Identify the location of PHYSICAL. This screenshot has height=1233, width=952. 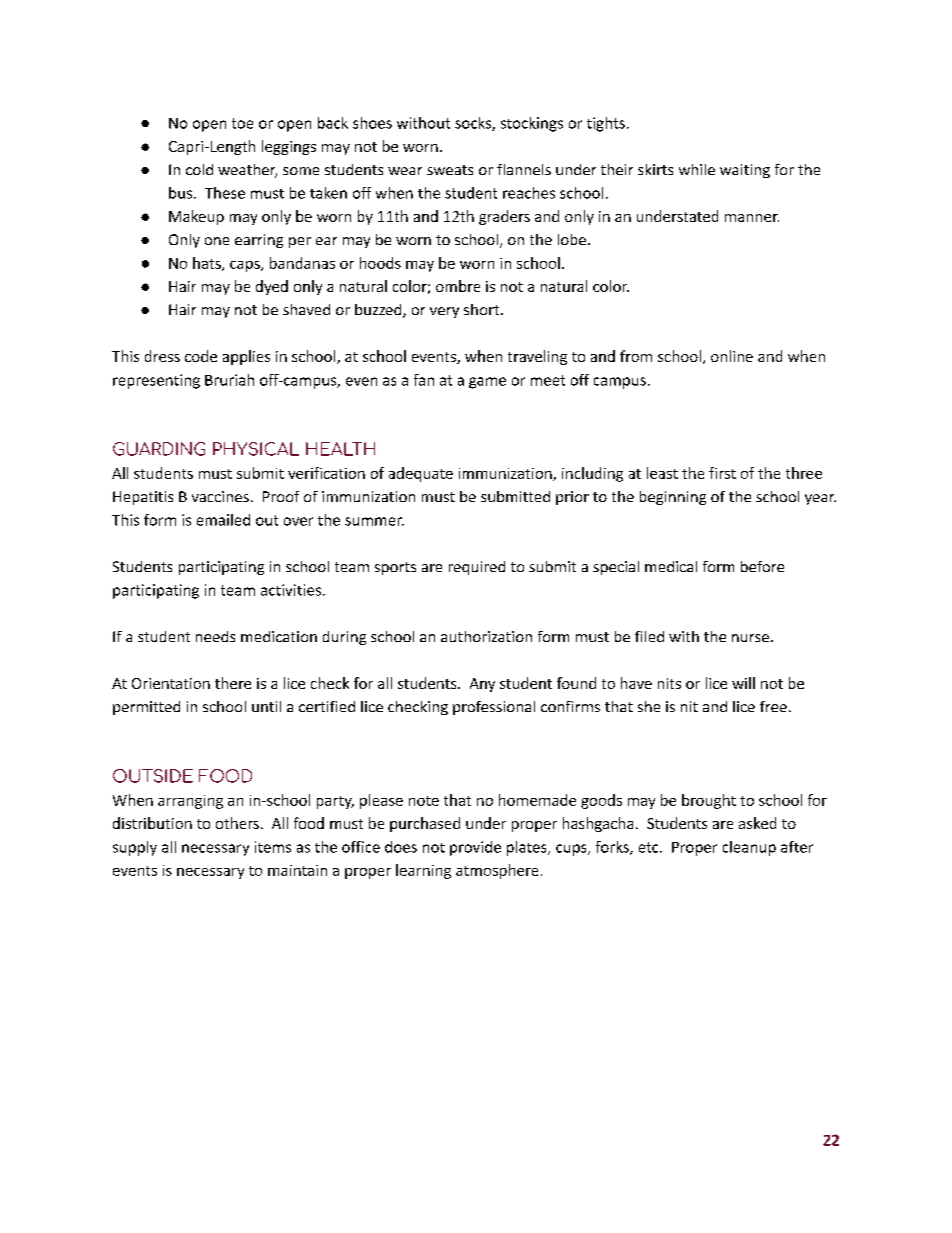
(256, 449).
